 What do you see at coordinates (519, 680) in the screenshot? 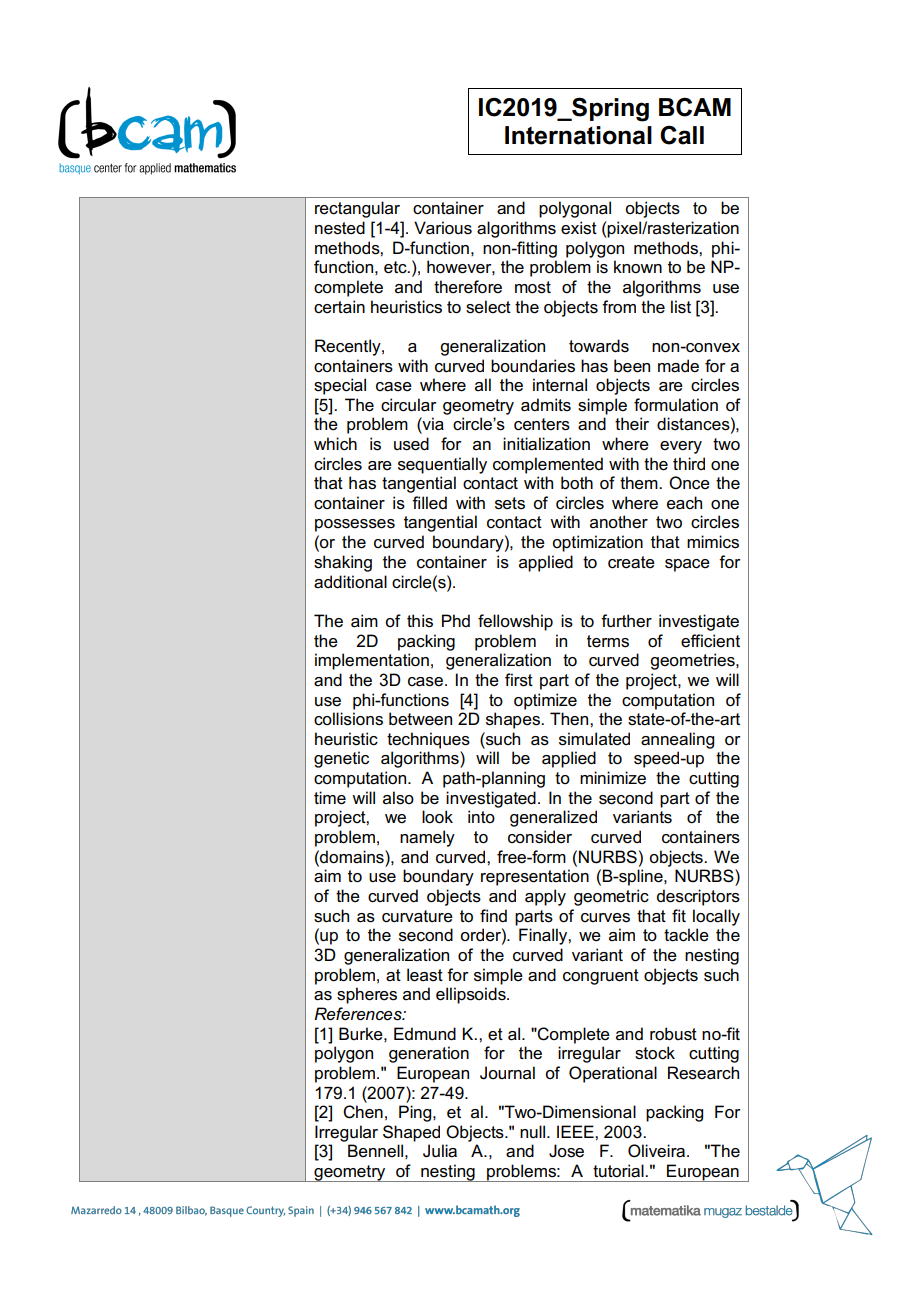
I see `first` at bounding box center [519, 680].
